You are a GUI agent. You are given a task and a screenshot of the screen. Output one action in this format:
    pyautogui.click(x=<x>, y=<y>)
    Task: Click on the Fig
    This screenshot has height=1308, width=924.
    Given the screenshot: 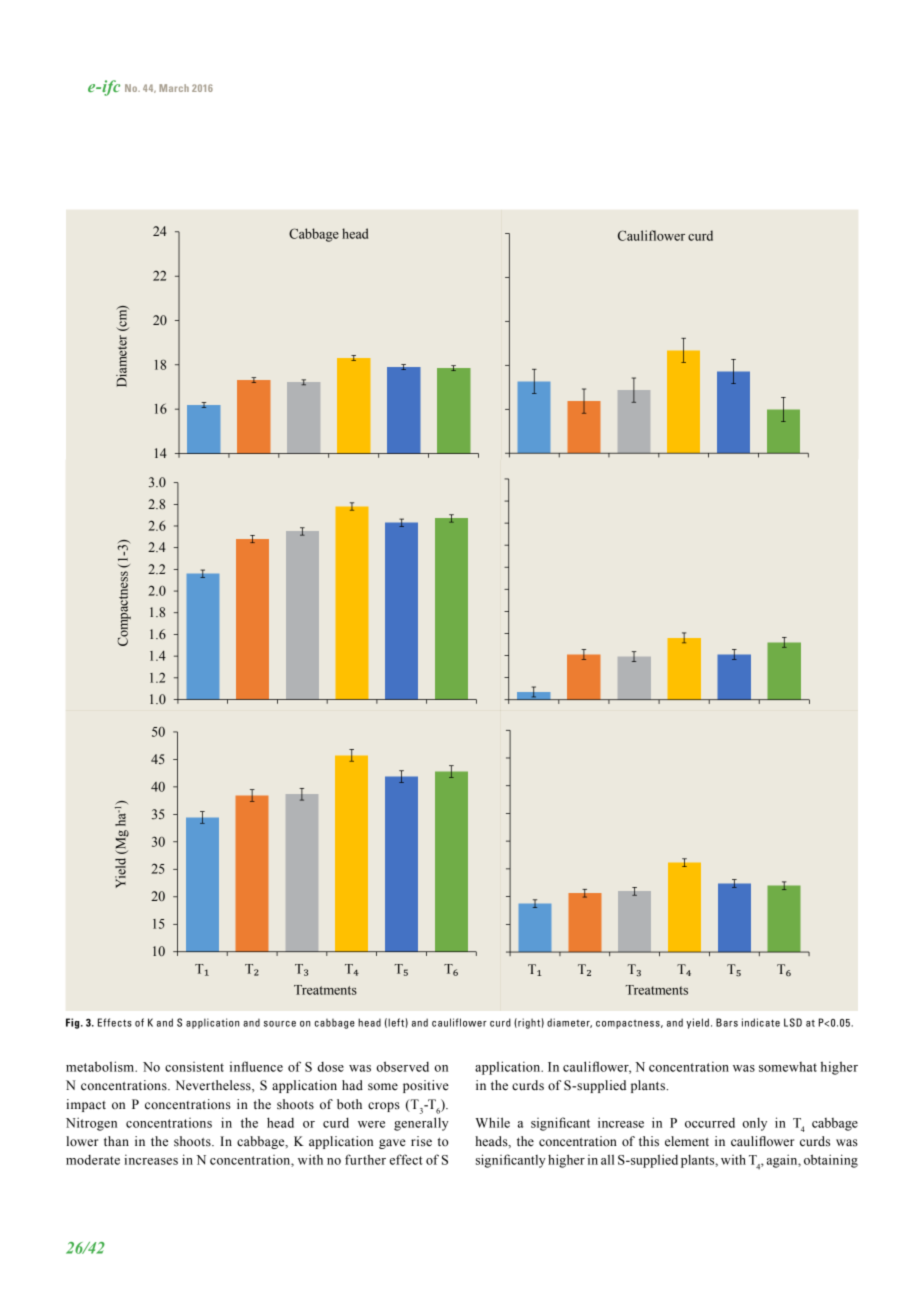 What is the action you would take?
    pyautogui.click(x=74, y=1023)
